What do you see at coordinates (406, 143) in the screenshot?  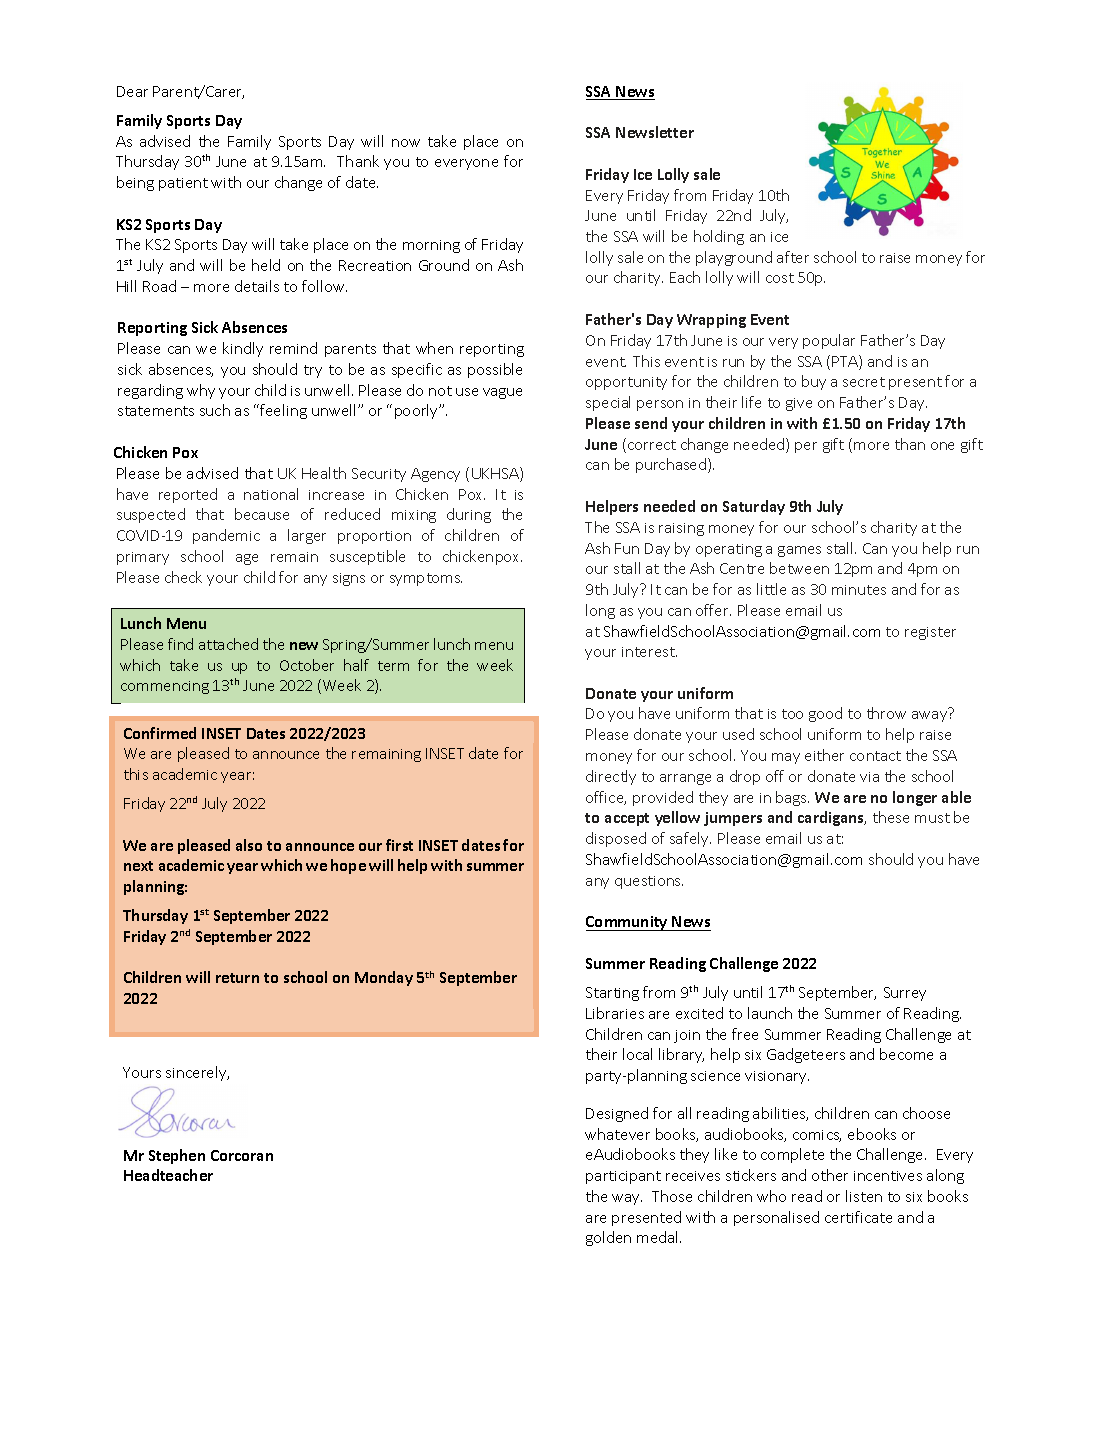 I see `now` at bounding box center [406, 143].
